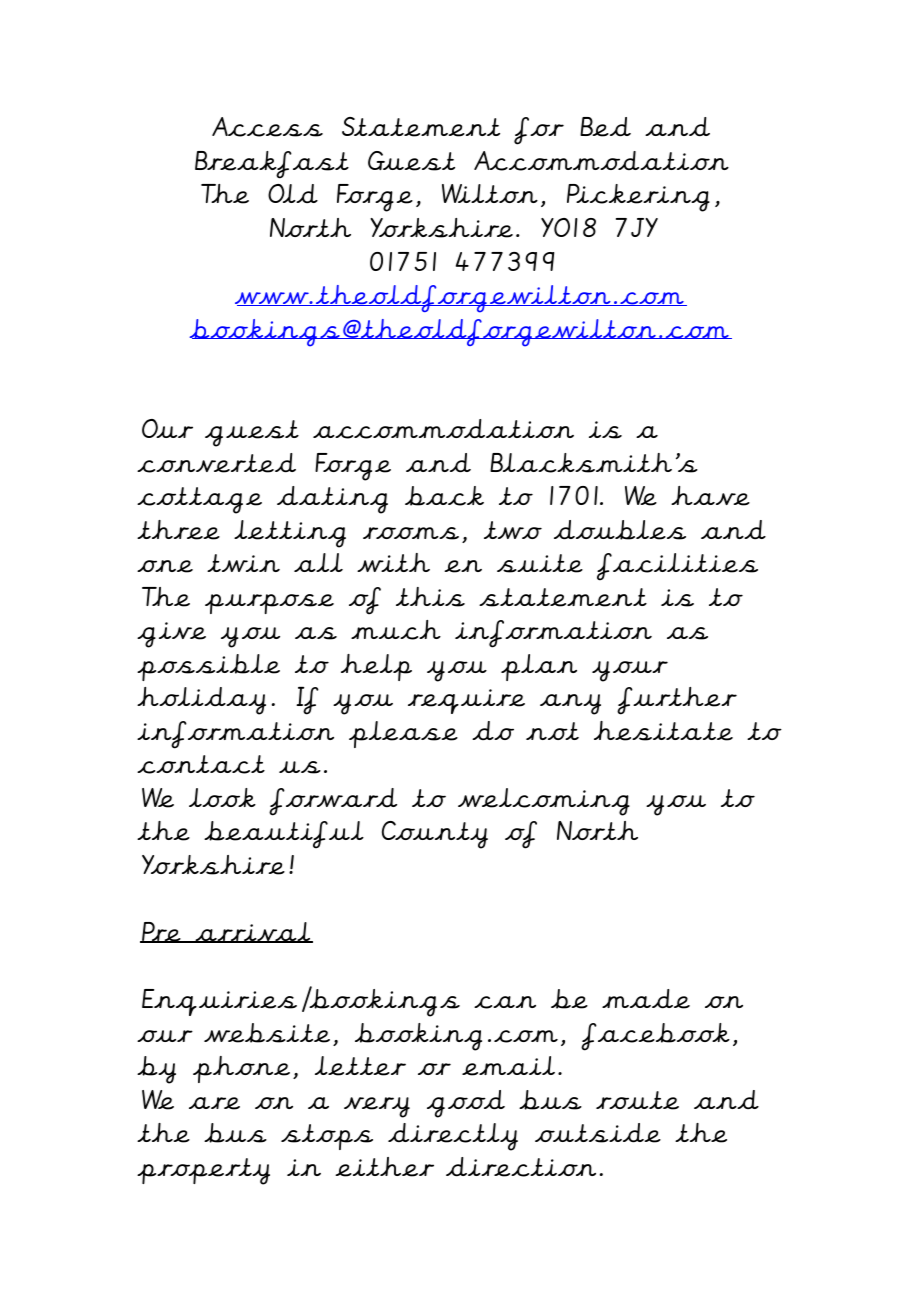 The width and height of the document is (924, 1308). Describe the element at coordinates (214, 1103) in the document. I see `are` at that location.
